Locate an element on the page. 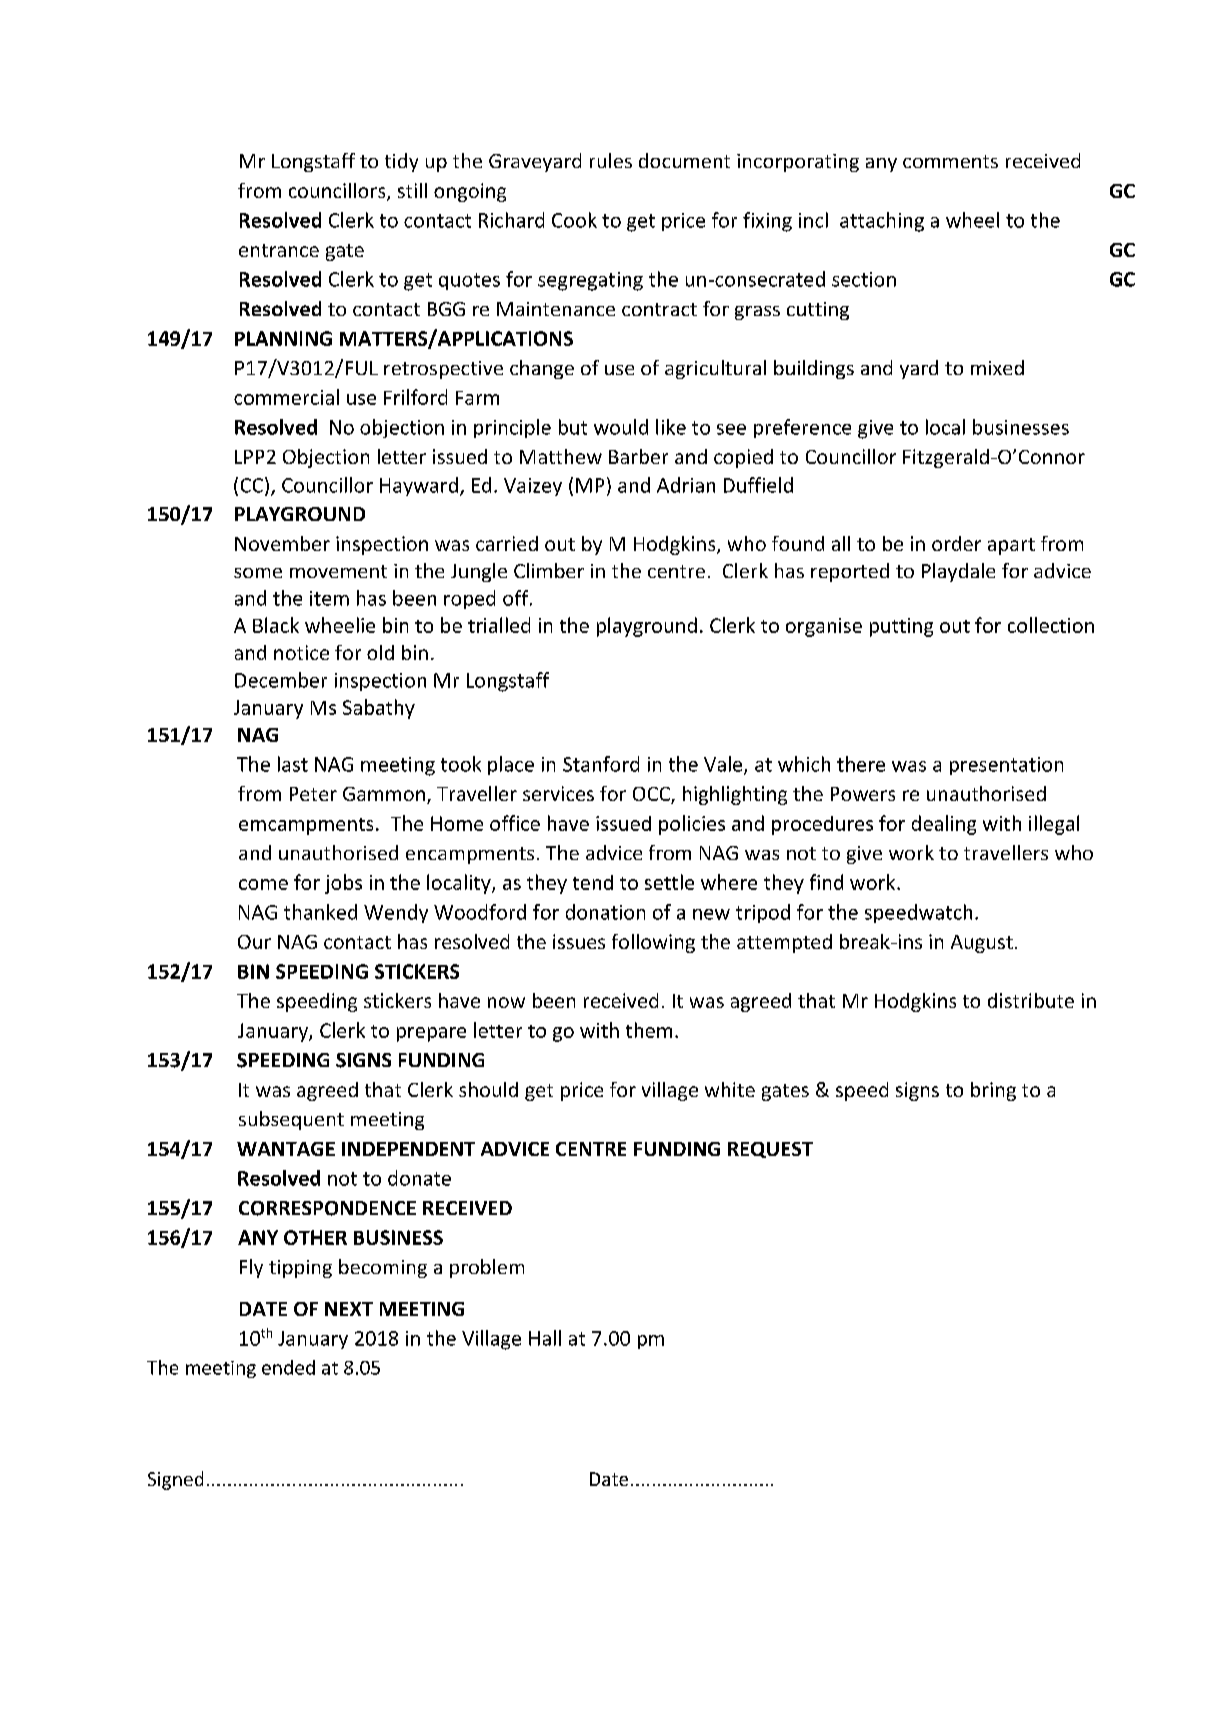 The width and height of the document is (1215, 1718). Our is located at coordinates (254, 942).
